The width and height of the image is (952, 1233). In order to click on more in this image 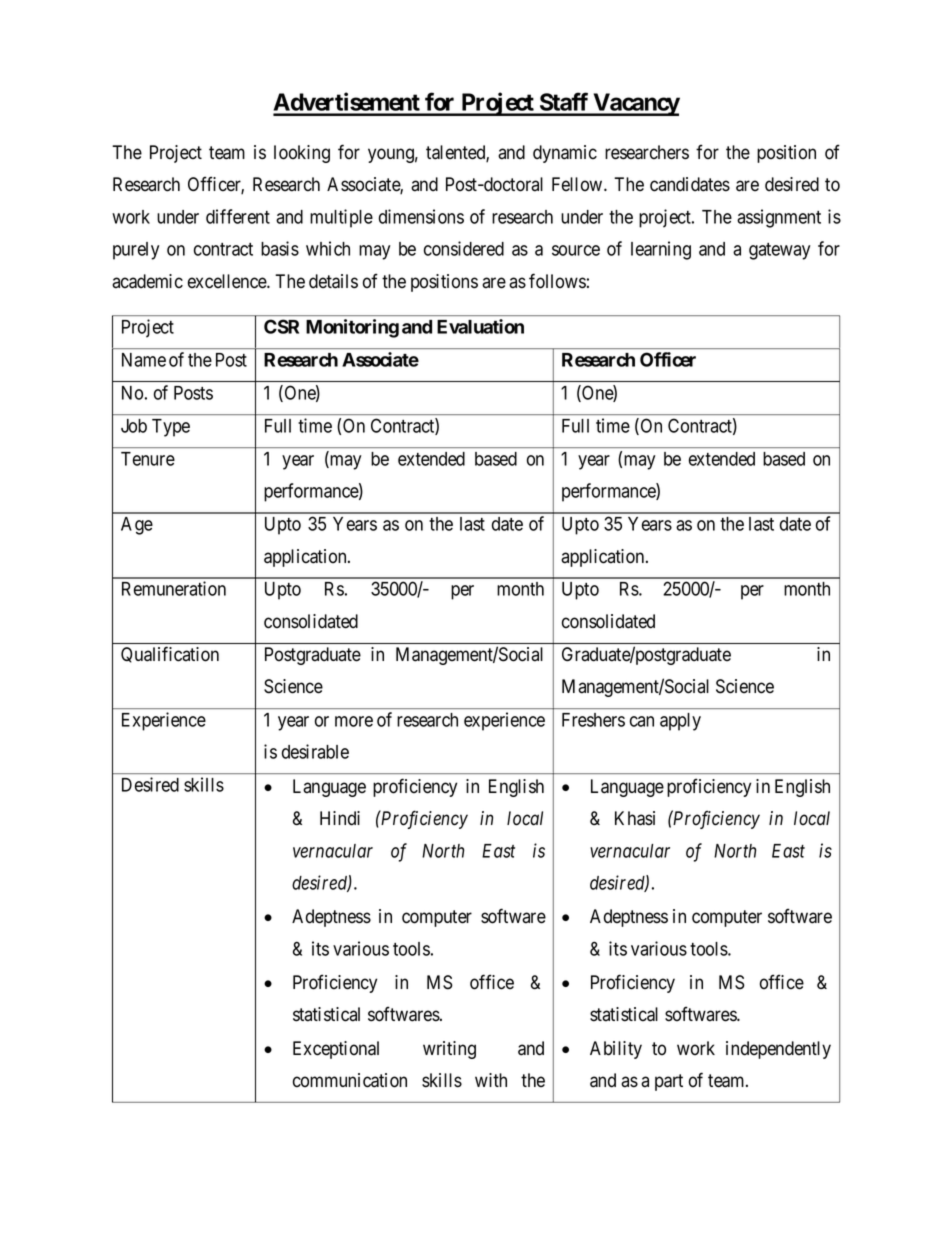, I will do `click(354, 721)`.
